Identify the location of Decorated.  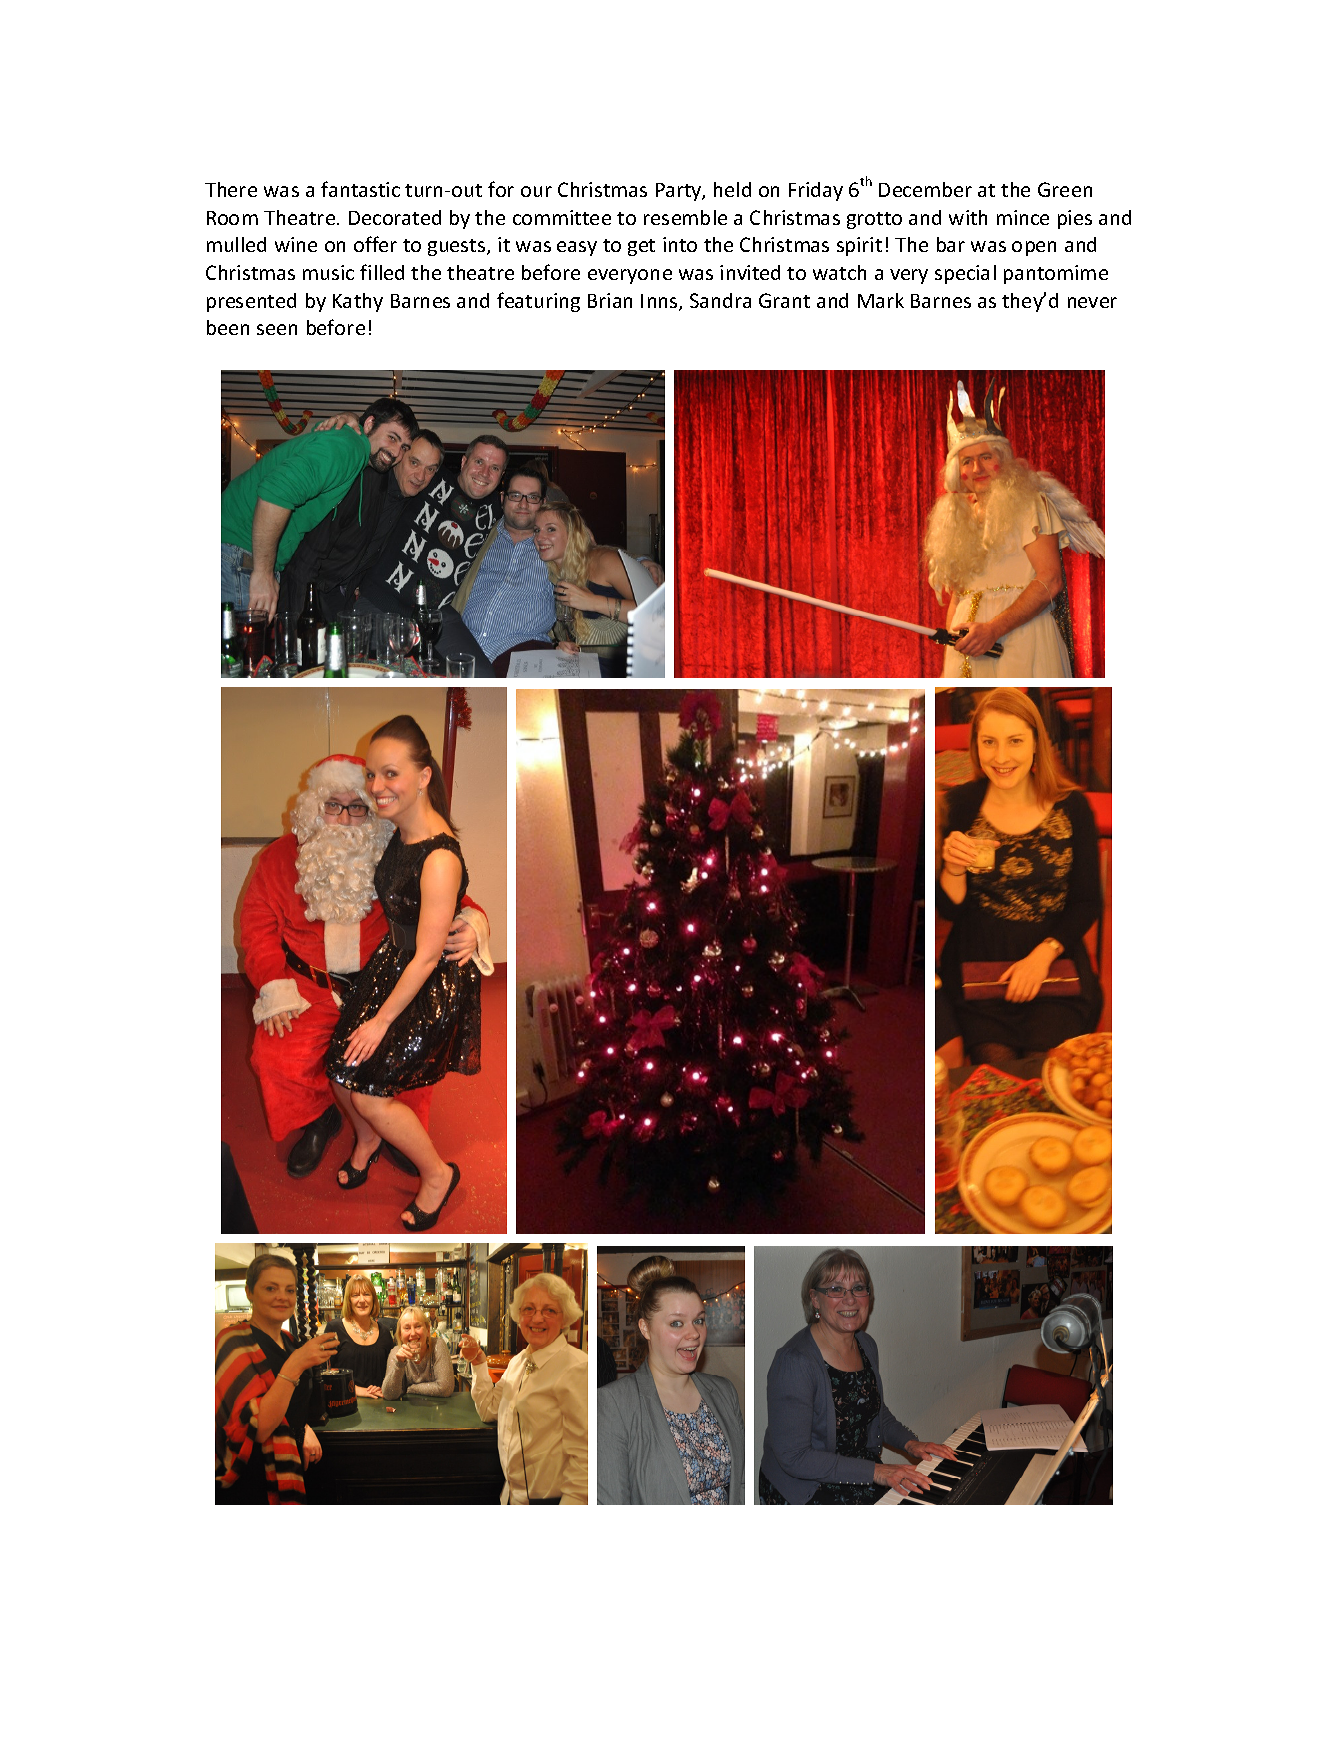
(395, 217).
